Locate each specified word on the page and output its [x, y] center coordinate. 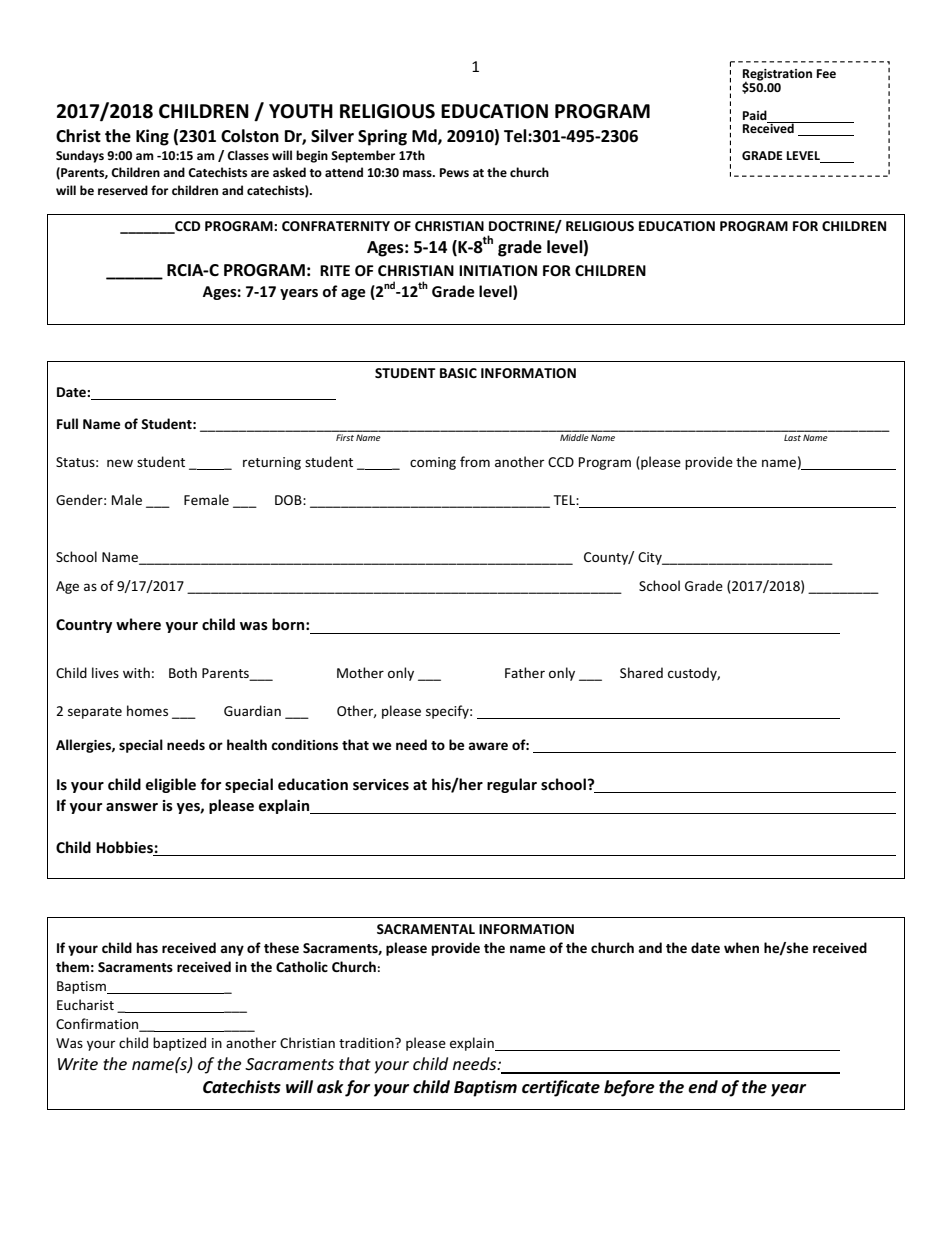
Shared [641, 672]
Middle [574, 436]
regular [512, 785]
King [152, 137]
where [138, 624]
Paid [755, 115]
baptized [179, 1044]
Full [67, 423]
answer [132, 807]
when [741, 947]
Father [525, 672]
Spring [382, 137]
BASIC [458, 373]
